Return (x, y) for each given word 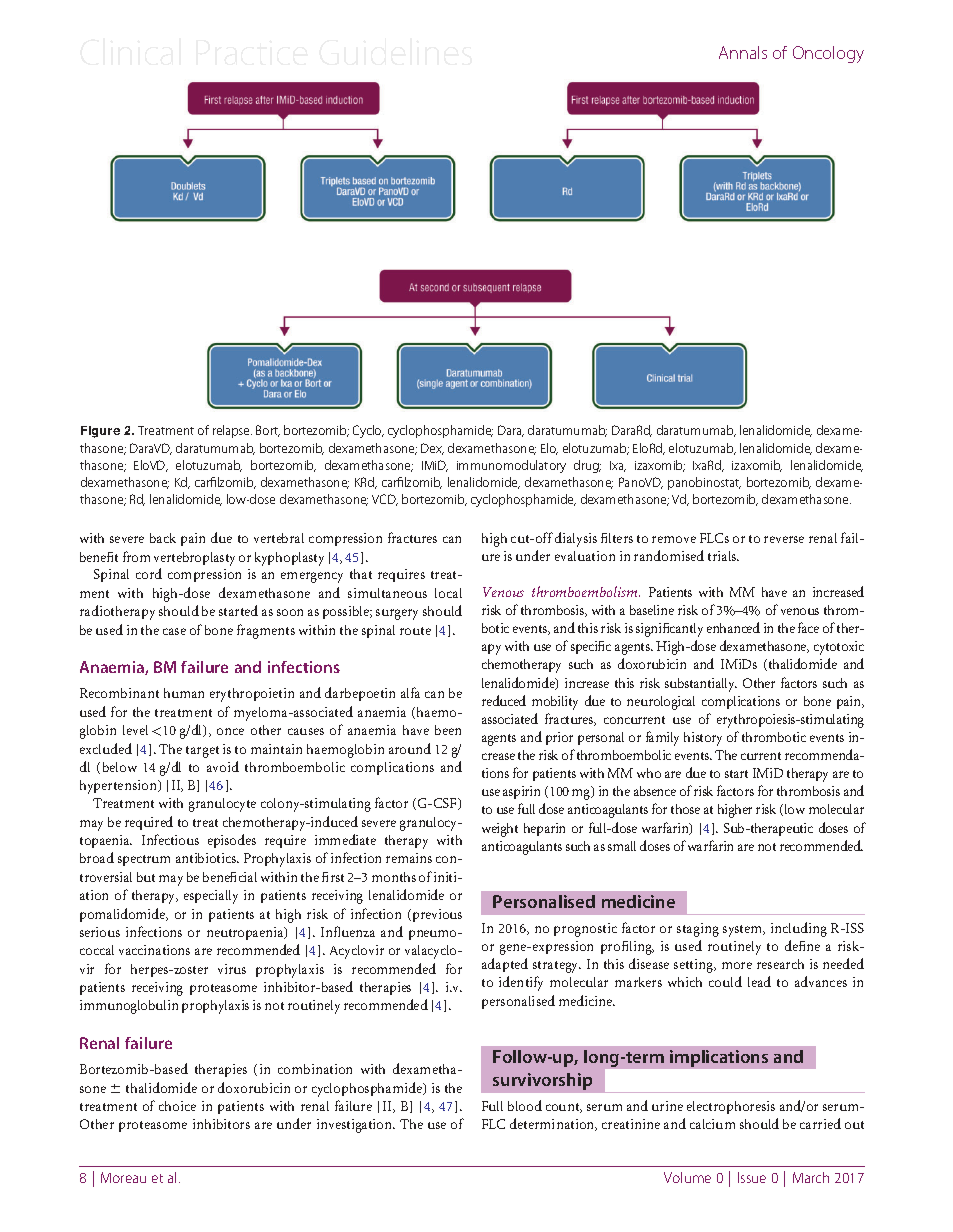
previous (436, 915)
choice (177, 1106)
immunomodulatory (511, 466)
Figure (100, 432)
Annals (743, 52)
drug (587, 466)
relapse (232, 431)
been (448, 730)
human (184, 693)
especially (211, 897)
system (744, 931)
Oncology (828, 54)
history (703, 739)
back (163, 538)
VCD (385, 500)
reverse (784, 539)
